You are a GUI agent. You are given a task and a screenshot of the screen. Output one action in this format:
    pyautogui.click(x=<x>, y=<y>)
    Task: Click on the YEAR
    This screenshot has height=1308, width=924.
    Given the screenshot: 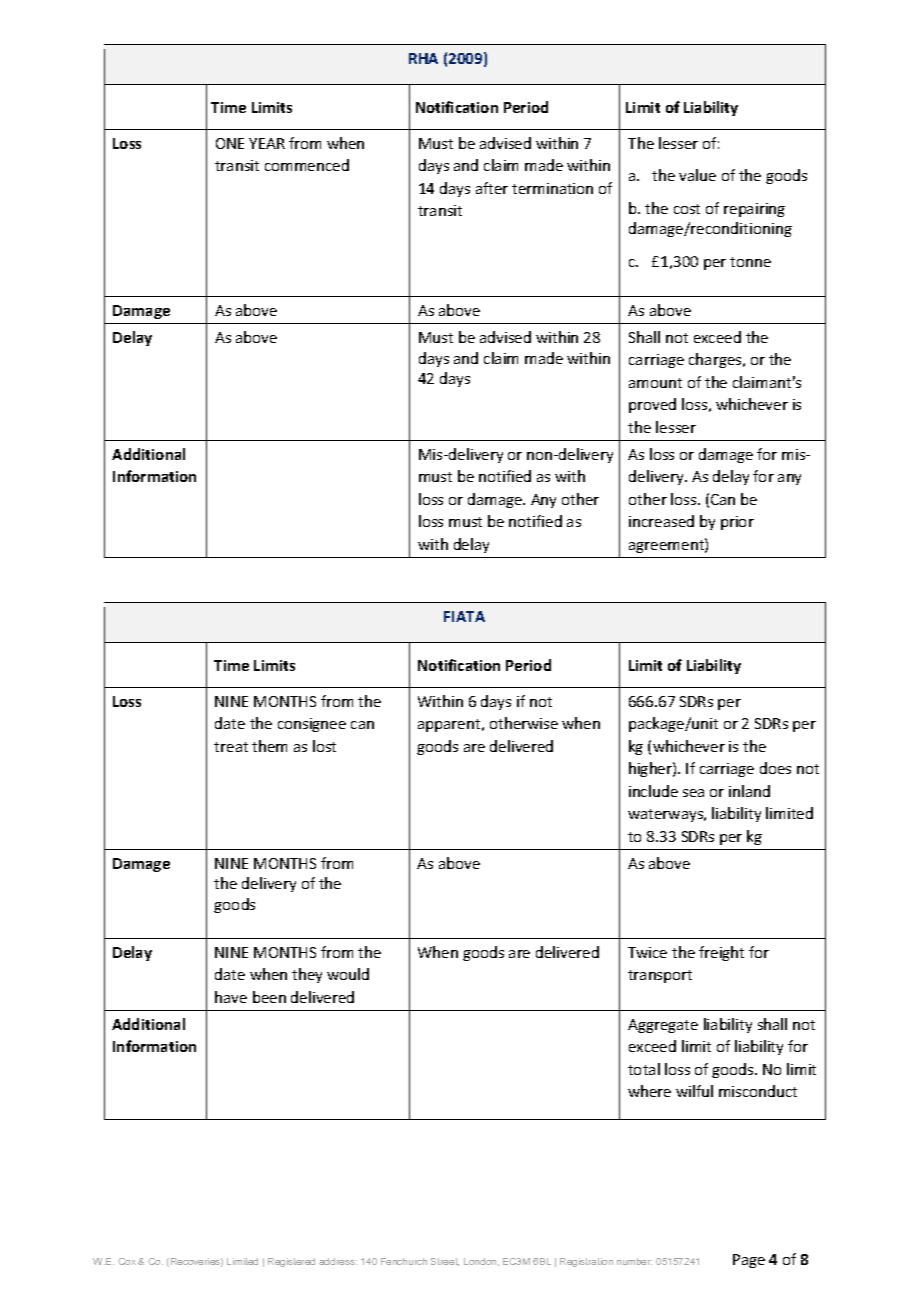 What is the action you would take?
    pyautogui.click(x=267, y=143)
